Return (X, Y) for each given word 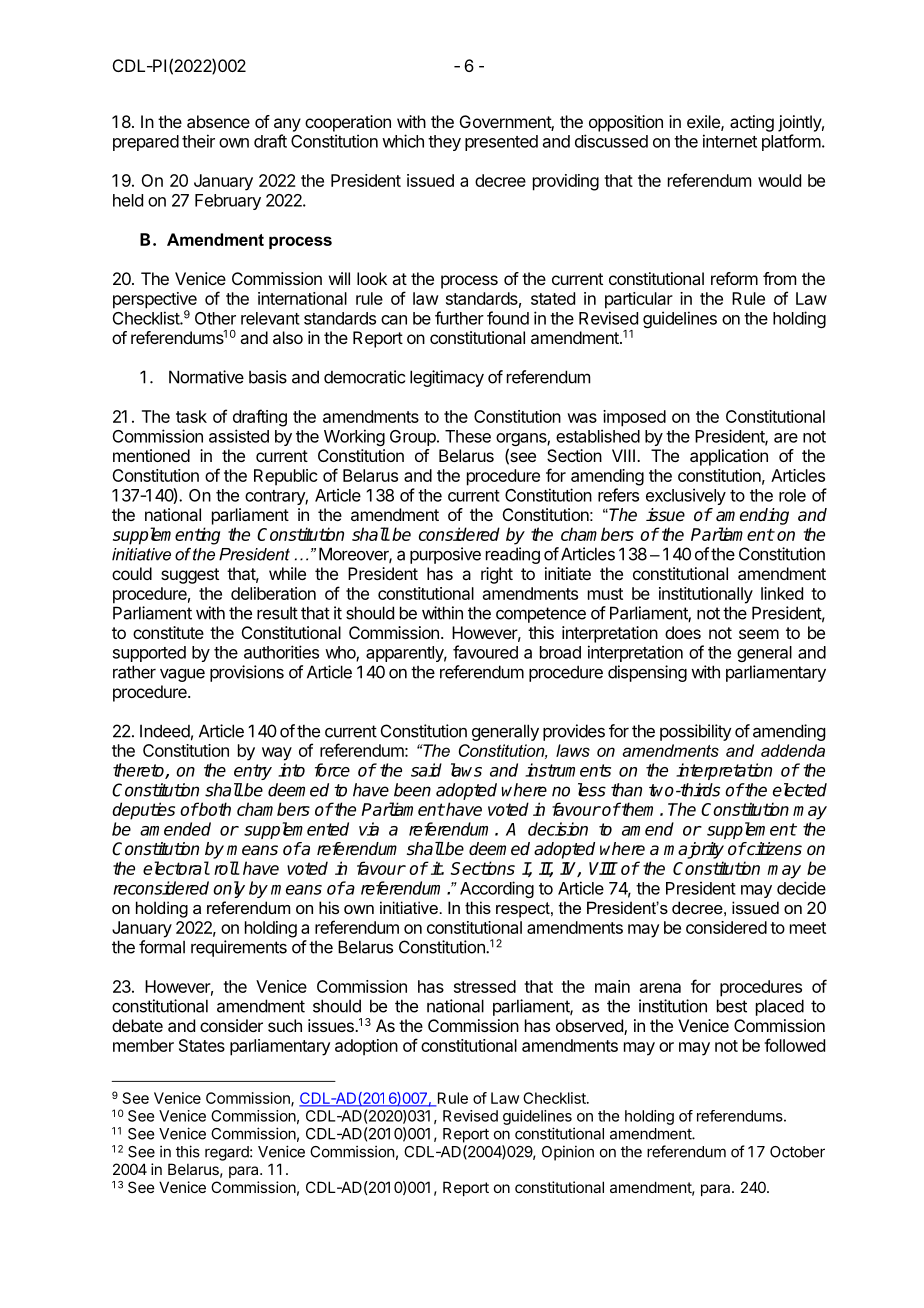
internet (730, 141)
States (202, 1045)
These (468, 436)
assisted (239, 436)
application (729, 457)
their (198, 141)
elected (800, 790)
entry (253, 772)
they (444, 143)
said (426, 770)
